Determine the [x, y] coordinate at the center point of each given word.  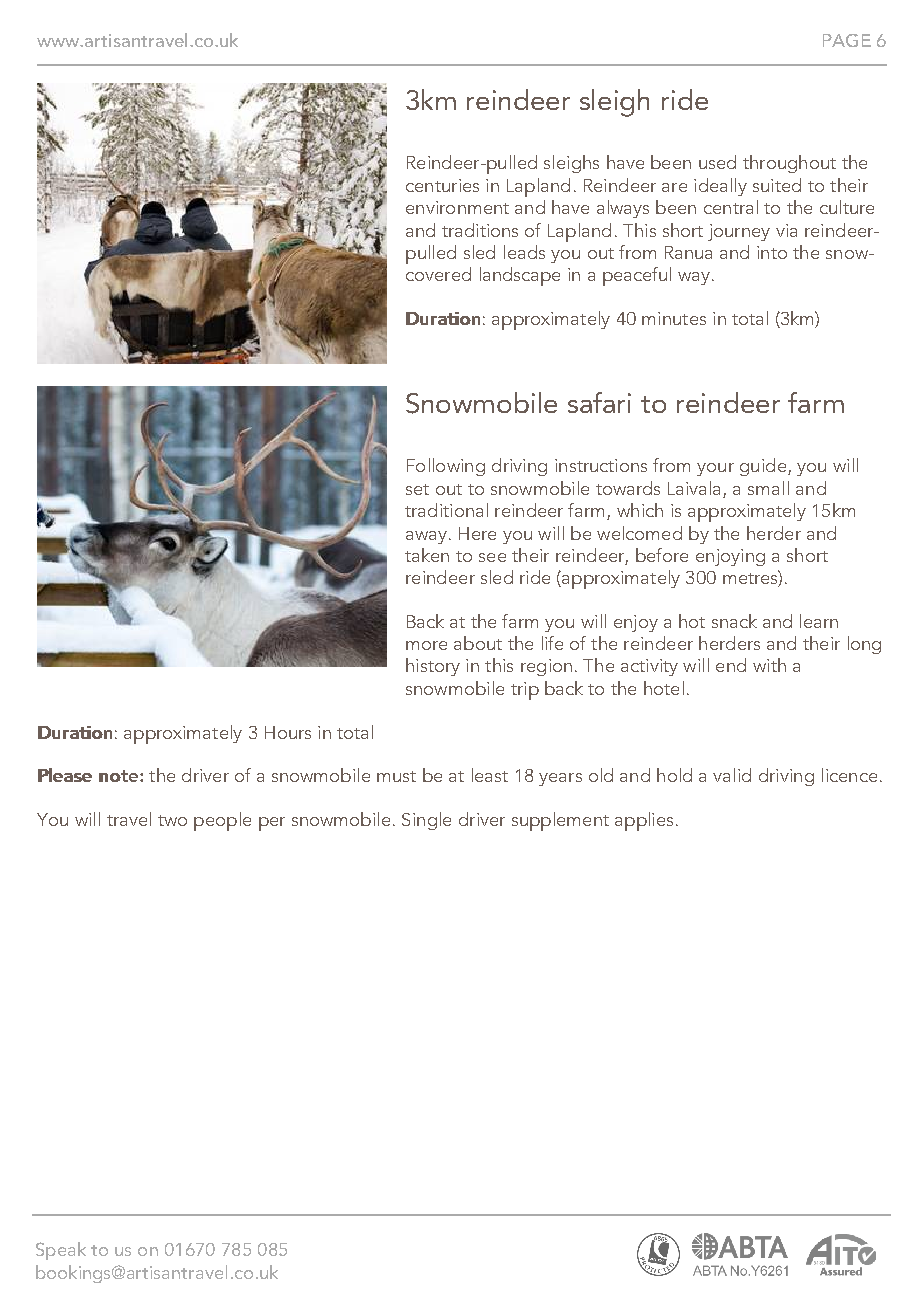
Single [426, 821]
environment [457, 207]
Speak [61, 1251]
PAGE [847, 40]
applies [644, 821]
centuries [442, 185]
